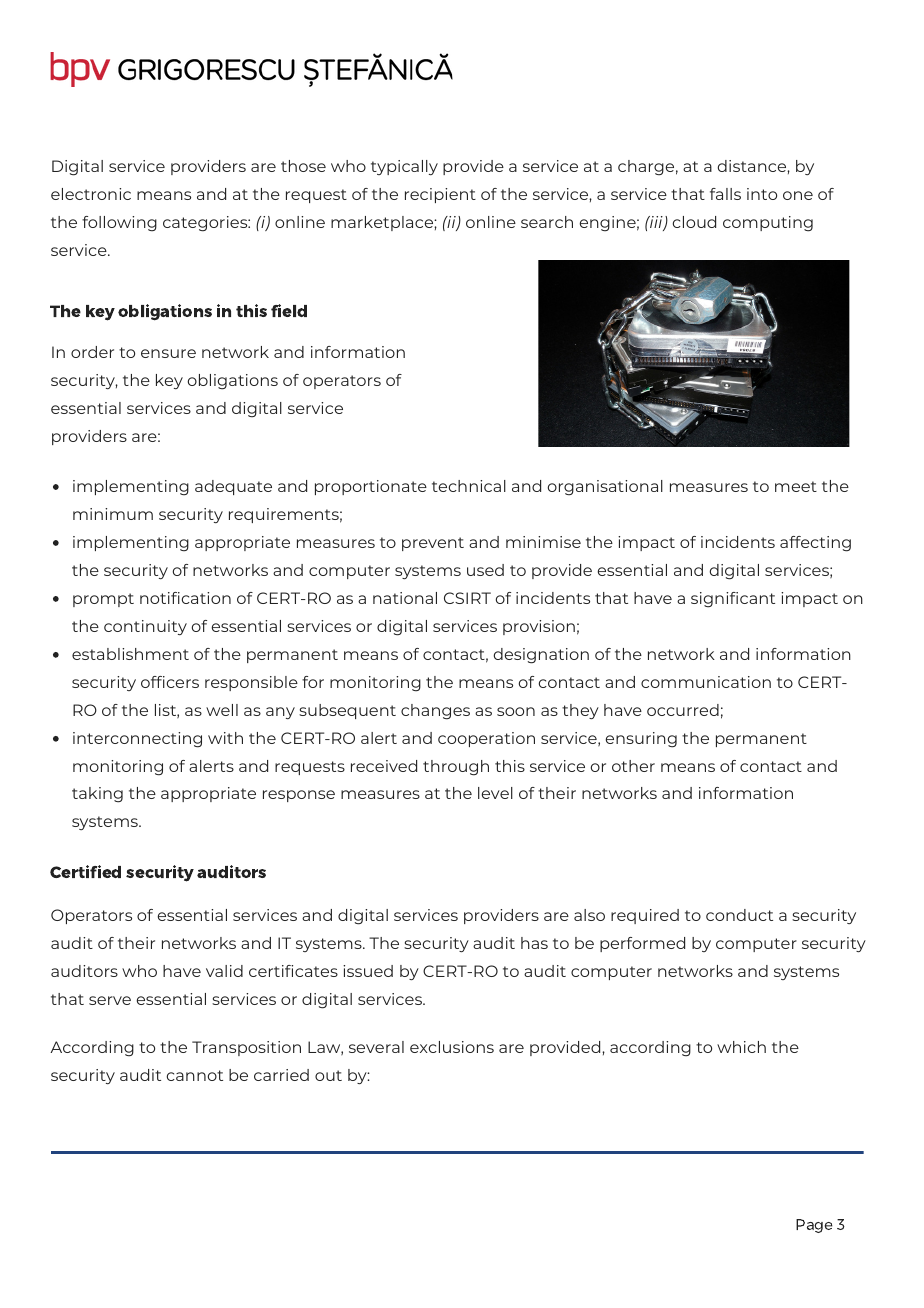 The image size is (924, 1308). What do you see at coordinates (815, 544) in the screenshot?
I see `affecting` at bounding box center [815, 544].
